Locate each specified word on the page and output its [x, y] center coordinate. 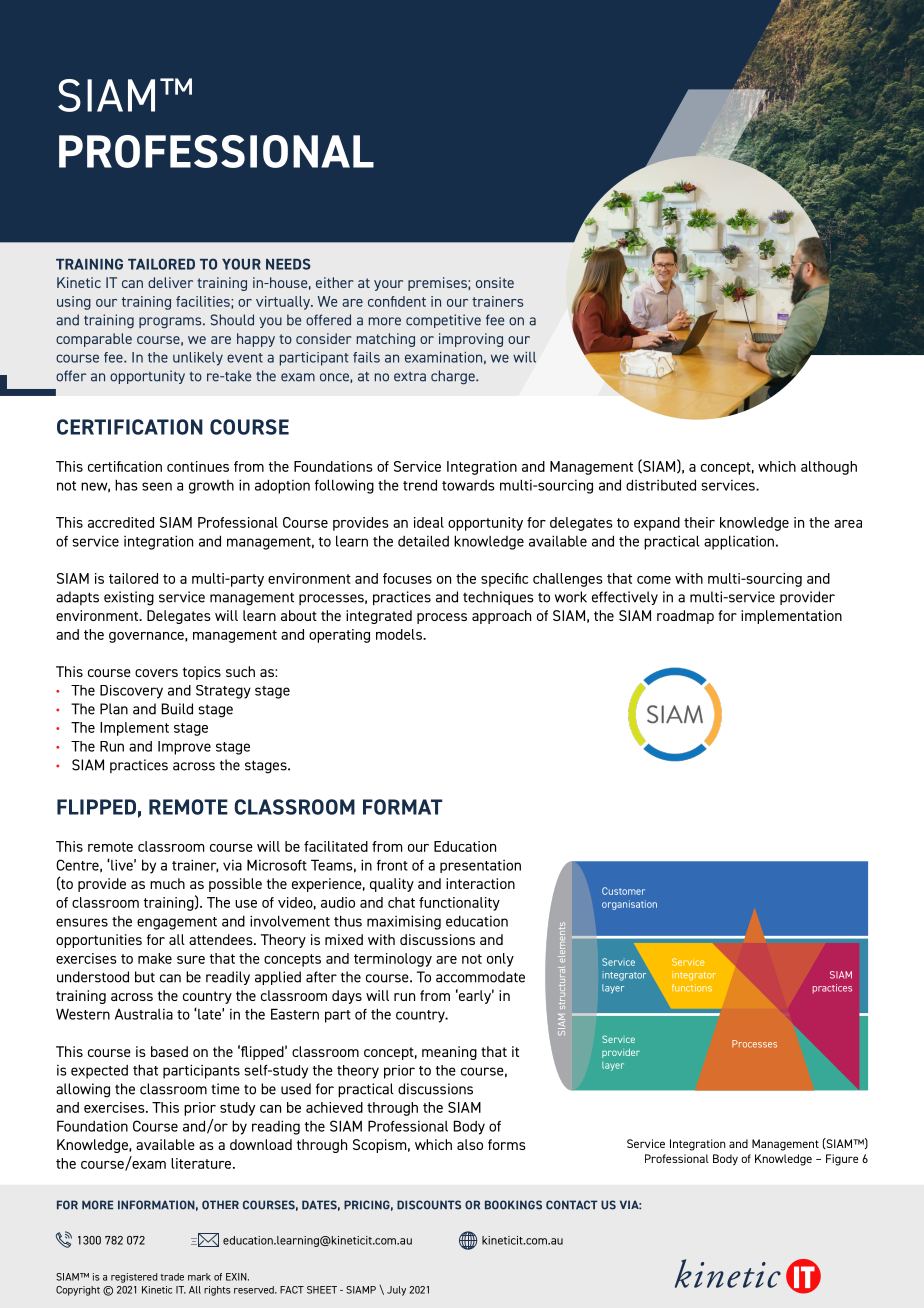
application [739, 542]
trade [172, 1277]
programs [171, 322]
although [829, 468]
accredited [121, 522]
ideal [429, 522]
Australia [144, 1014]
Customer [623, 891]
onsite [495, 282]
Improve [184, 748]
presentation [480, 866]
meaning [449, 1053]
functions [692, 988]
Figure [842, 1160]
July [396, 1291]
